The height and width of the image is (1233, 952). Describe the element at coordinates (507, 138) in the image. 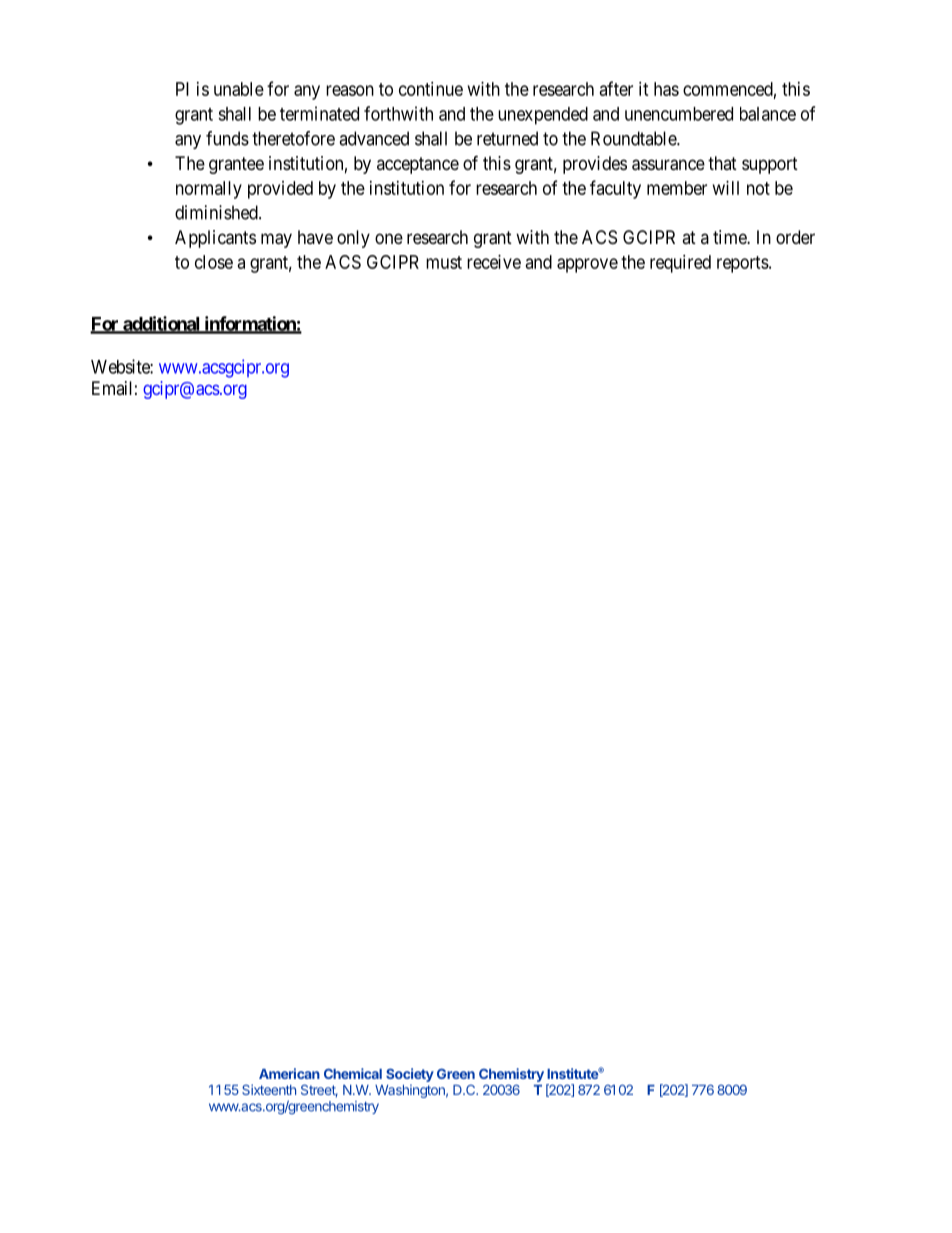

I see `returned` at that location.
